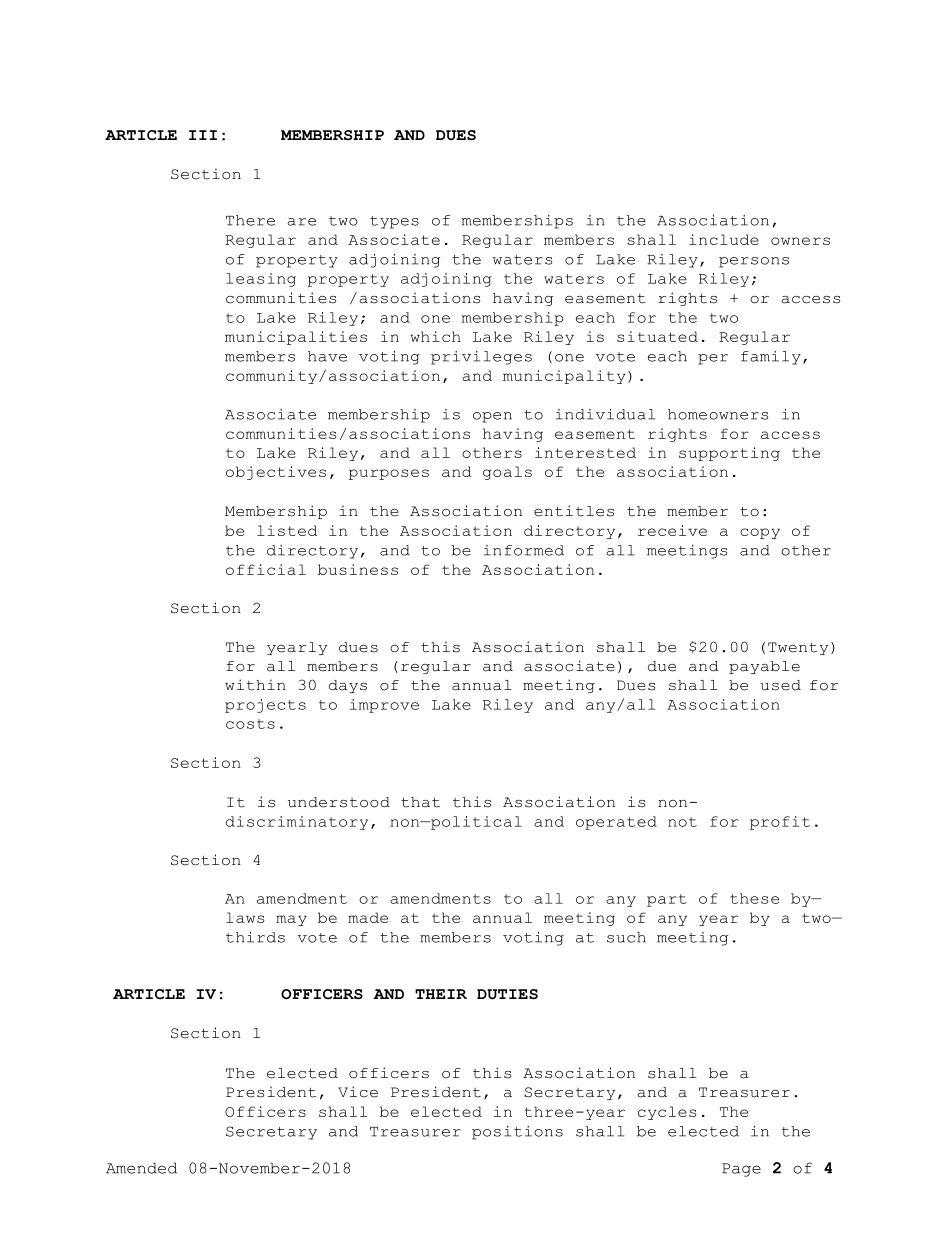 Image resolution: width=952 pixels, height=1233 pixels. What do you see at coordinates (245, 917) in the screenshot?
I see `laws` at bounding box center [245, 917].
